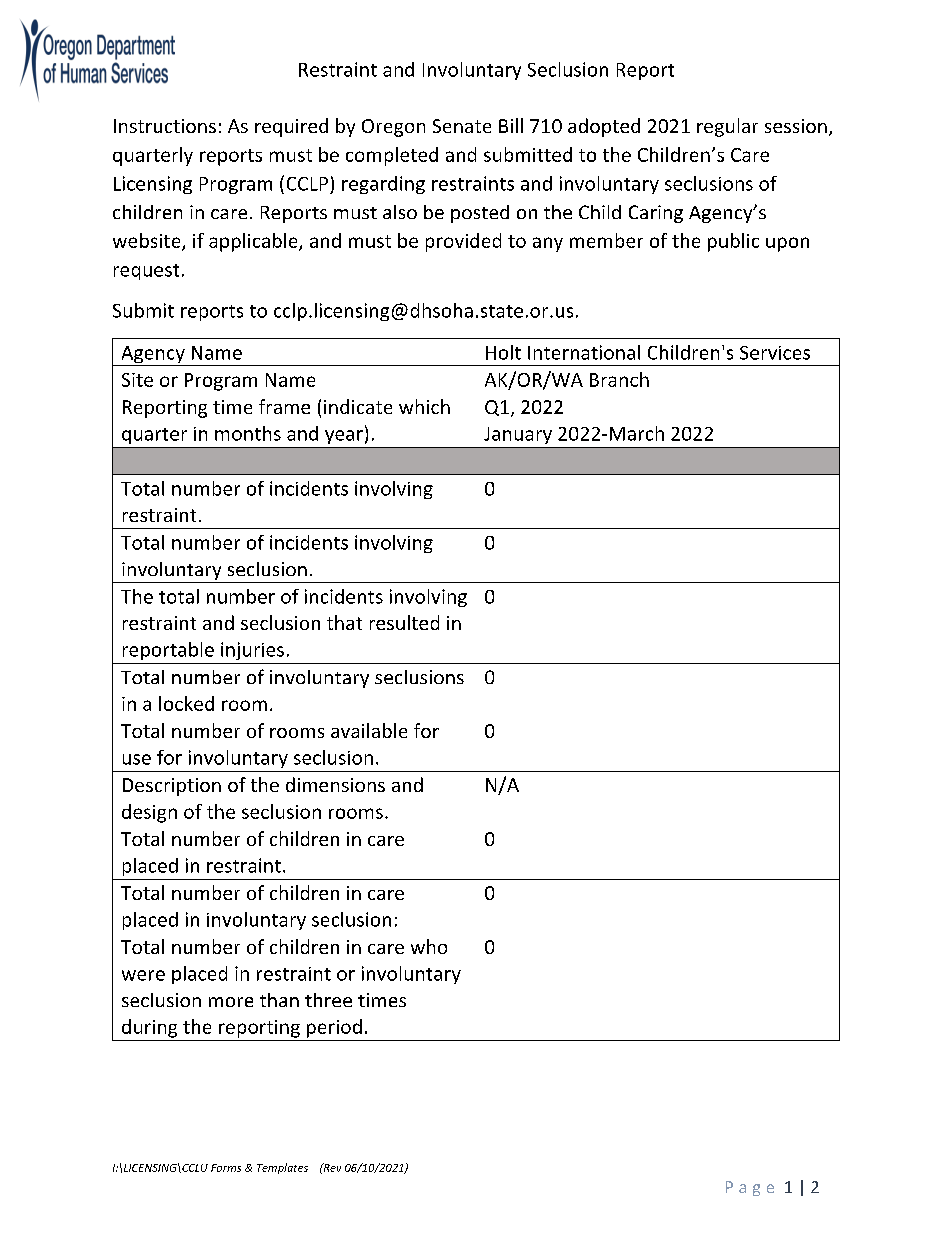 Image resolution: width=952 pixels, height=1233 pixels. What do you see at coordinates (226, 1168) in the screenshot?
I see `Forms` at bounding box center [226, 1168].
